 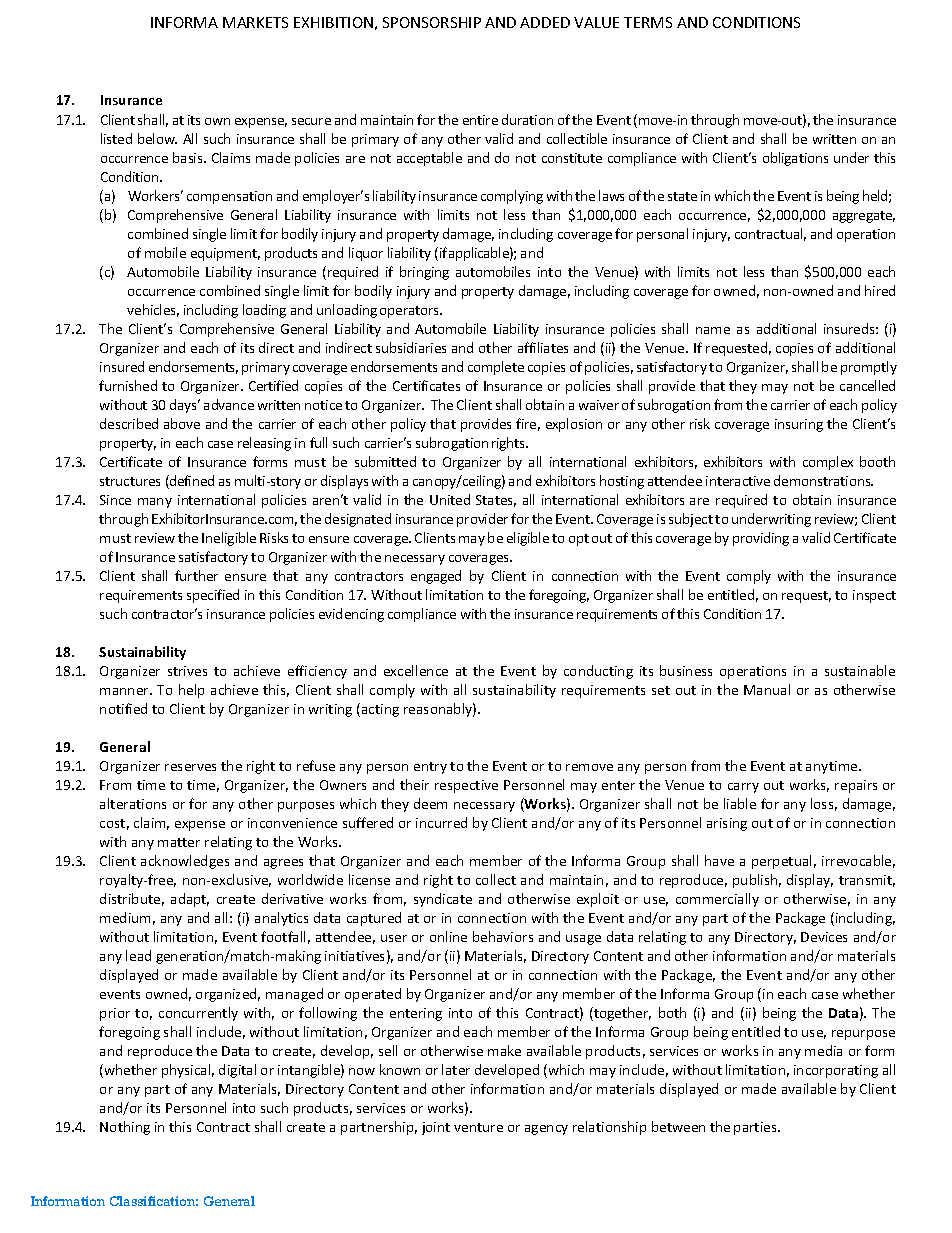 I want to click on ADDED, so click(x=545, y=22).
